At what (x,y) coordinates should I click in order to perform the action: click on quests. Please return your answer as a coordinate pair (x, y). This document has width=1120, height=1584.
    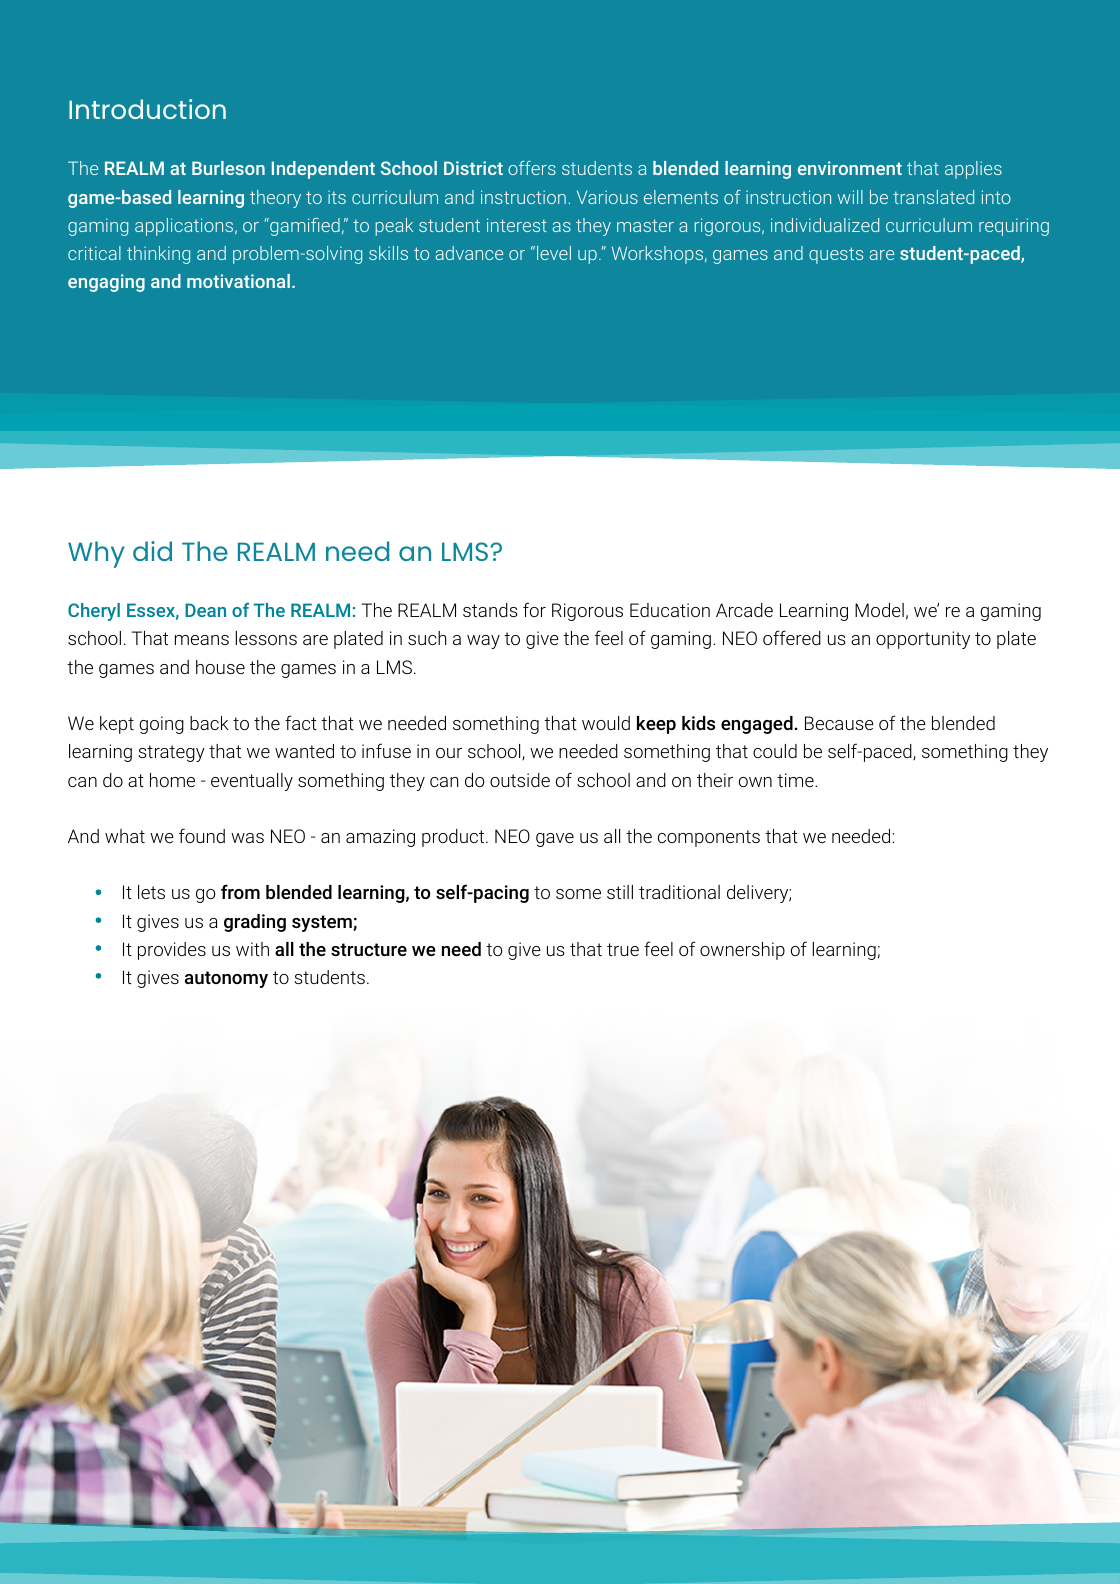
    Looking at the image, I should click on (836, 255).
